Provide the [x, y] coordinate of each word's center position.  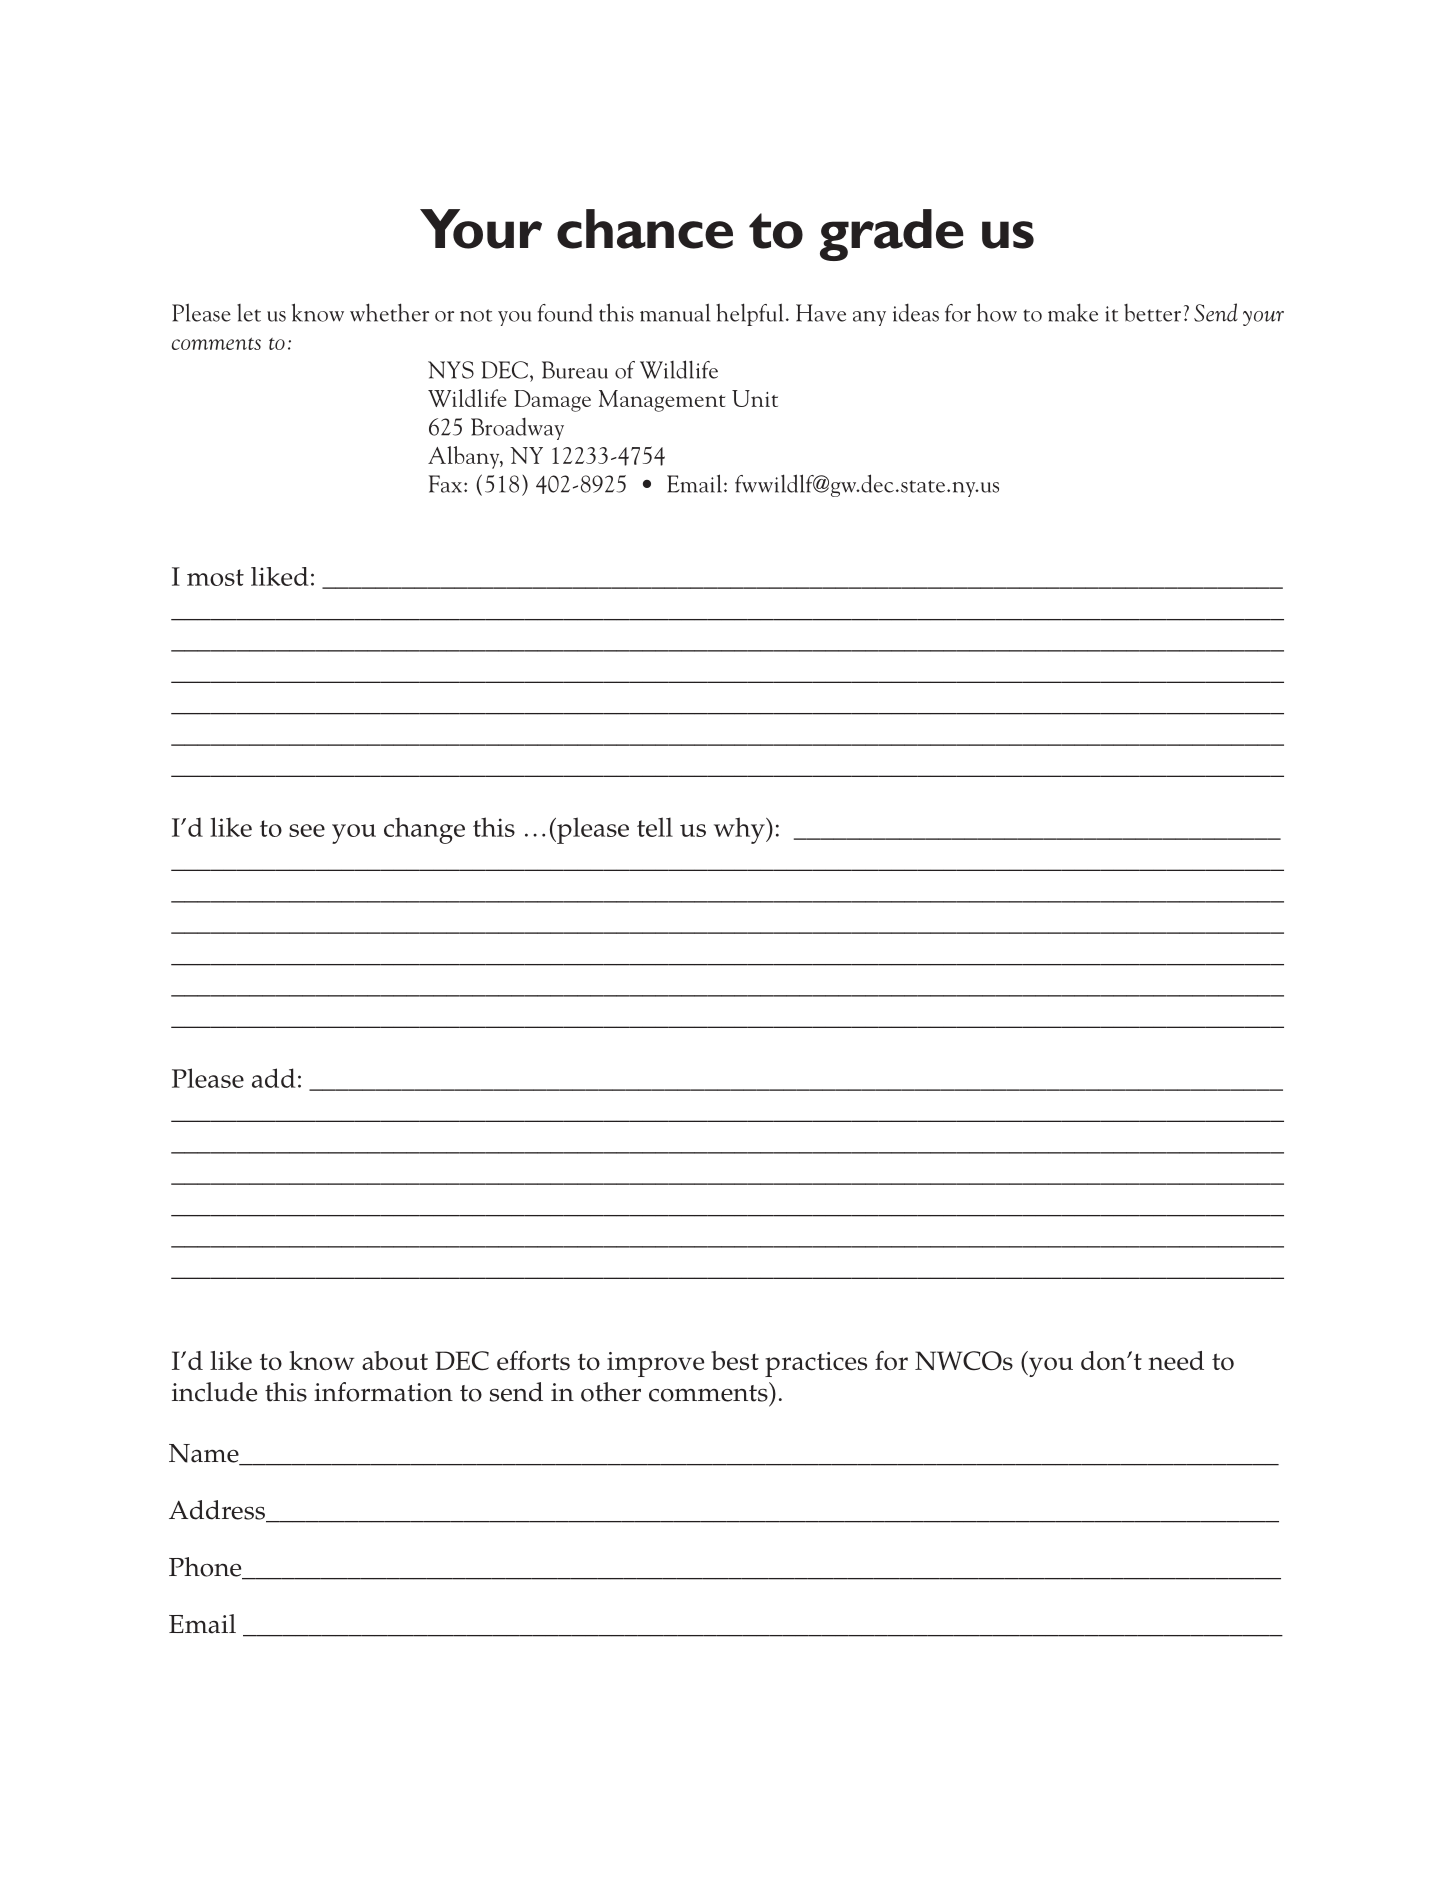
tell [655, 827]
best [735, 1361]
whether [389, 312]
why [740, 830]
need [1176, 1361]
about [395, 1360]
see [307, 830]
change [424, 830]
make [1073, 312]
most [215, 577]
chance [645, 229]
